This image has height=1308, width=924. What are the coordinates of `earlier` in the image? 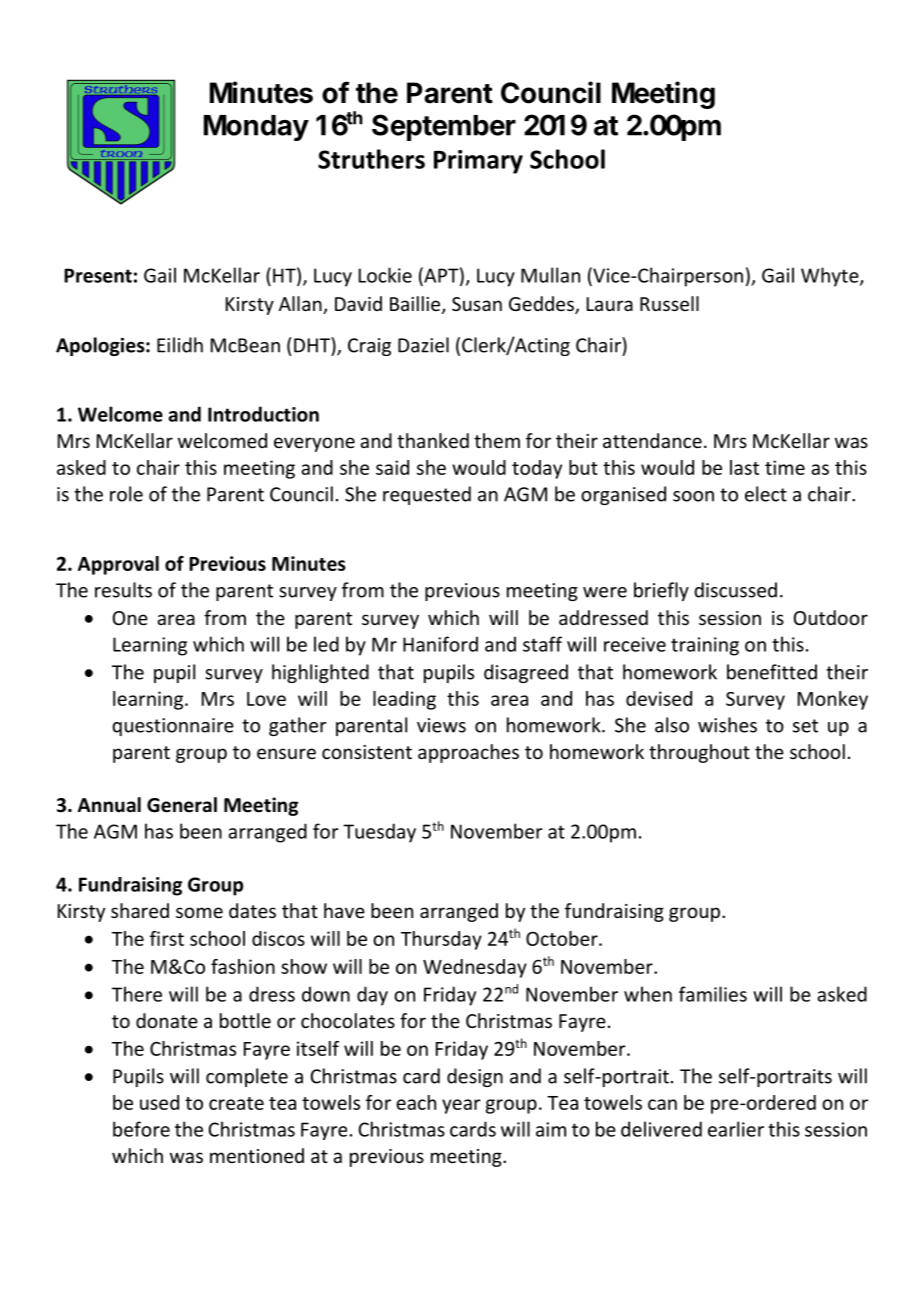 It's located at (736, 1129).
